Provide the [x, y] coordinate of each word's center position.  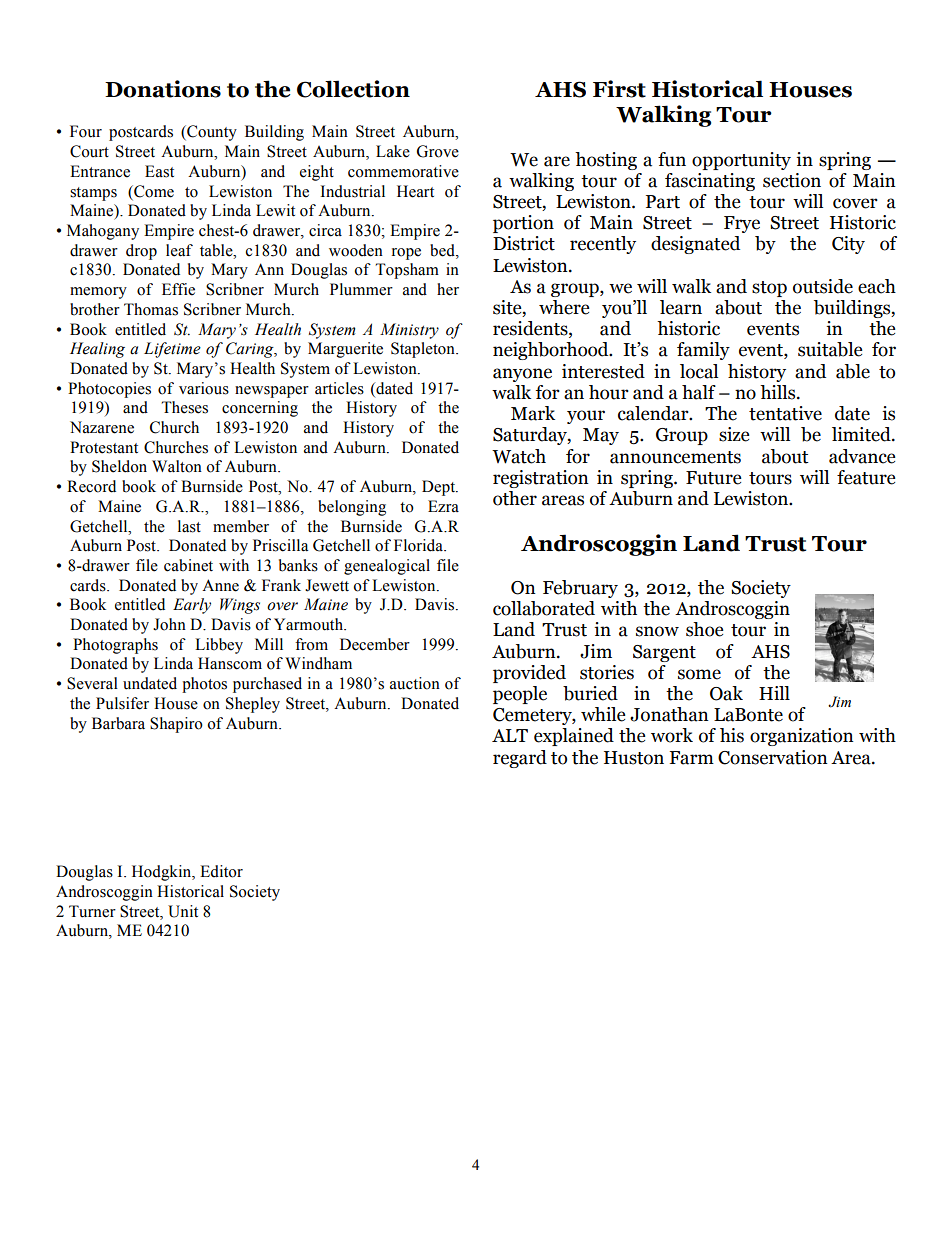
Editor [221, 871]
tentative [785, 413]
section [792, 180]
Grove [438, 151]
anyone [522, 375]
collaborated [544, 608]
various [204, 388]
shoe [705, 629]
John [169, 624]
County [211, 133]
